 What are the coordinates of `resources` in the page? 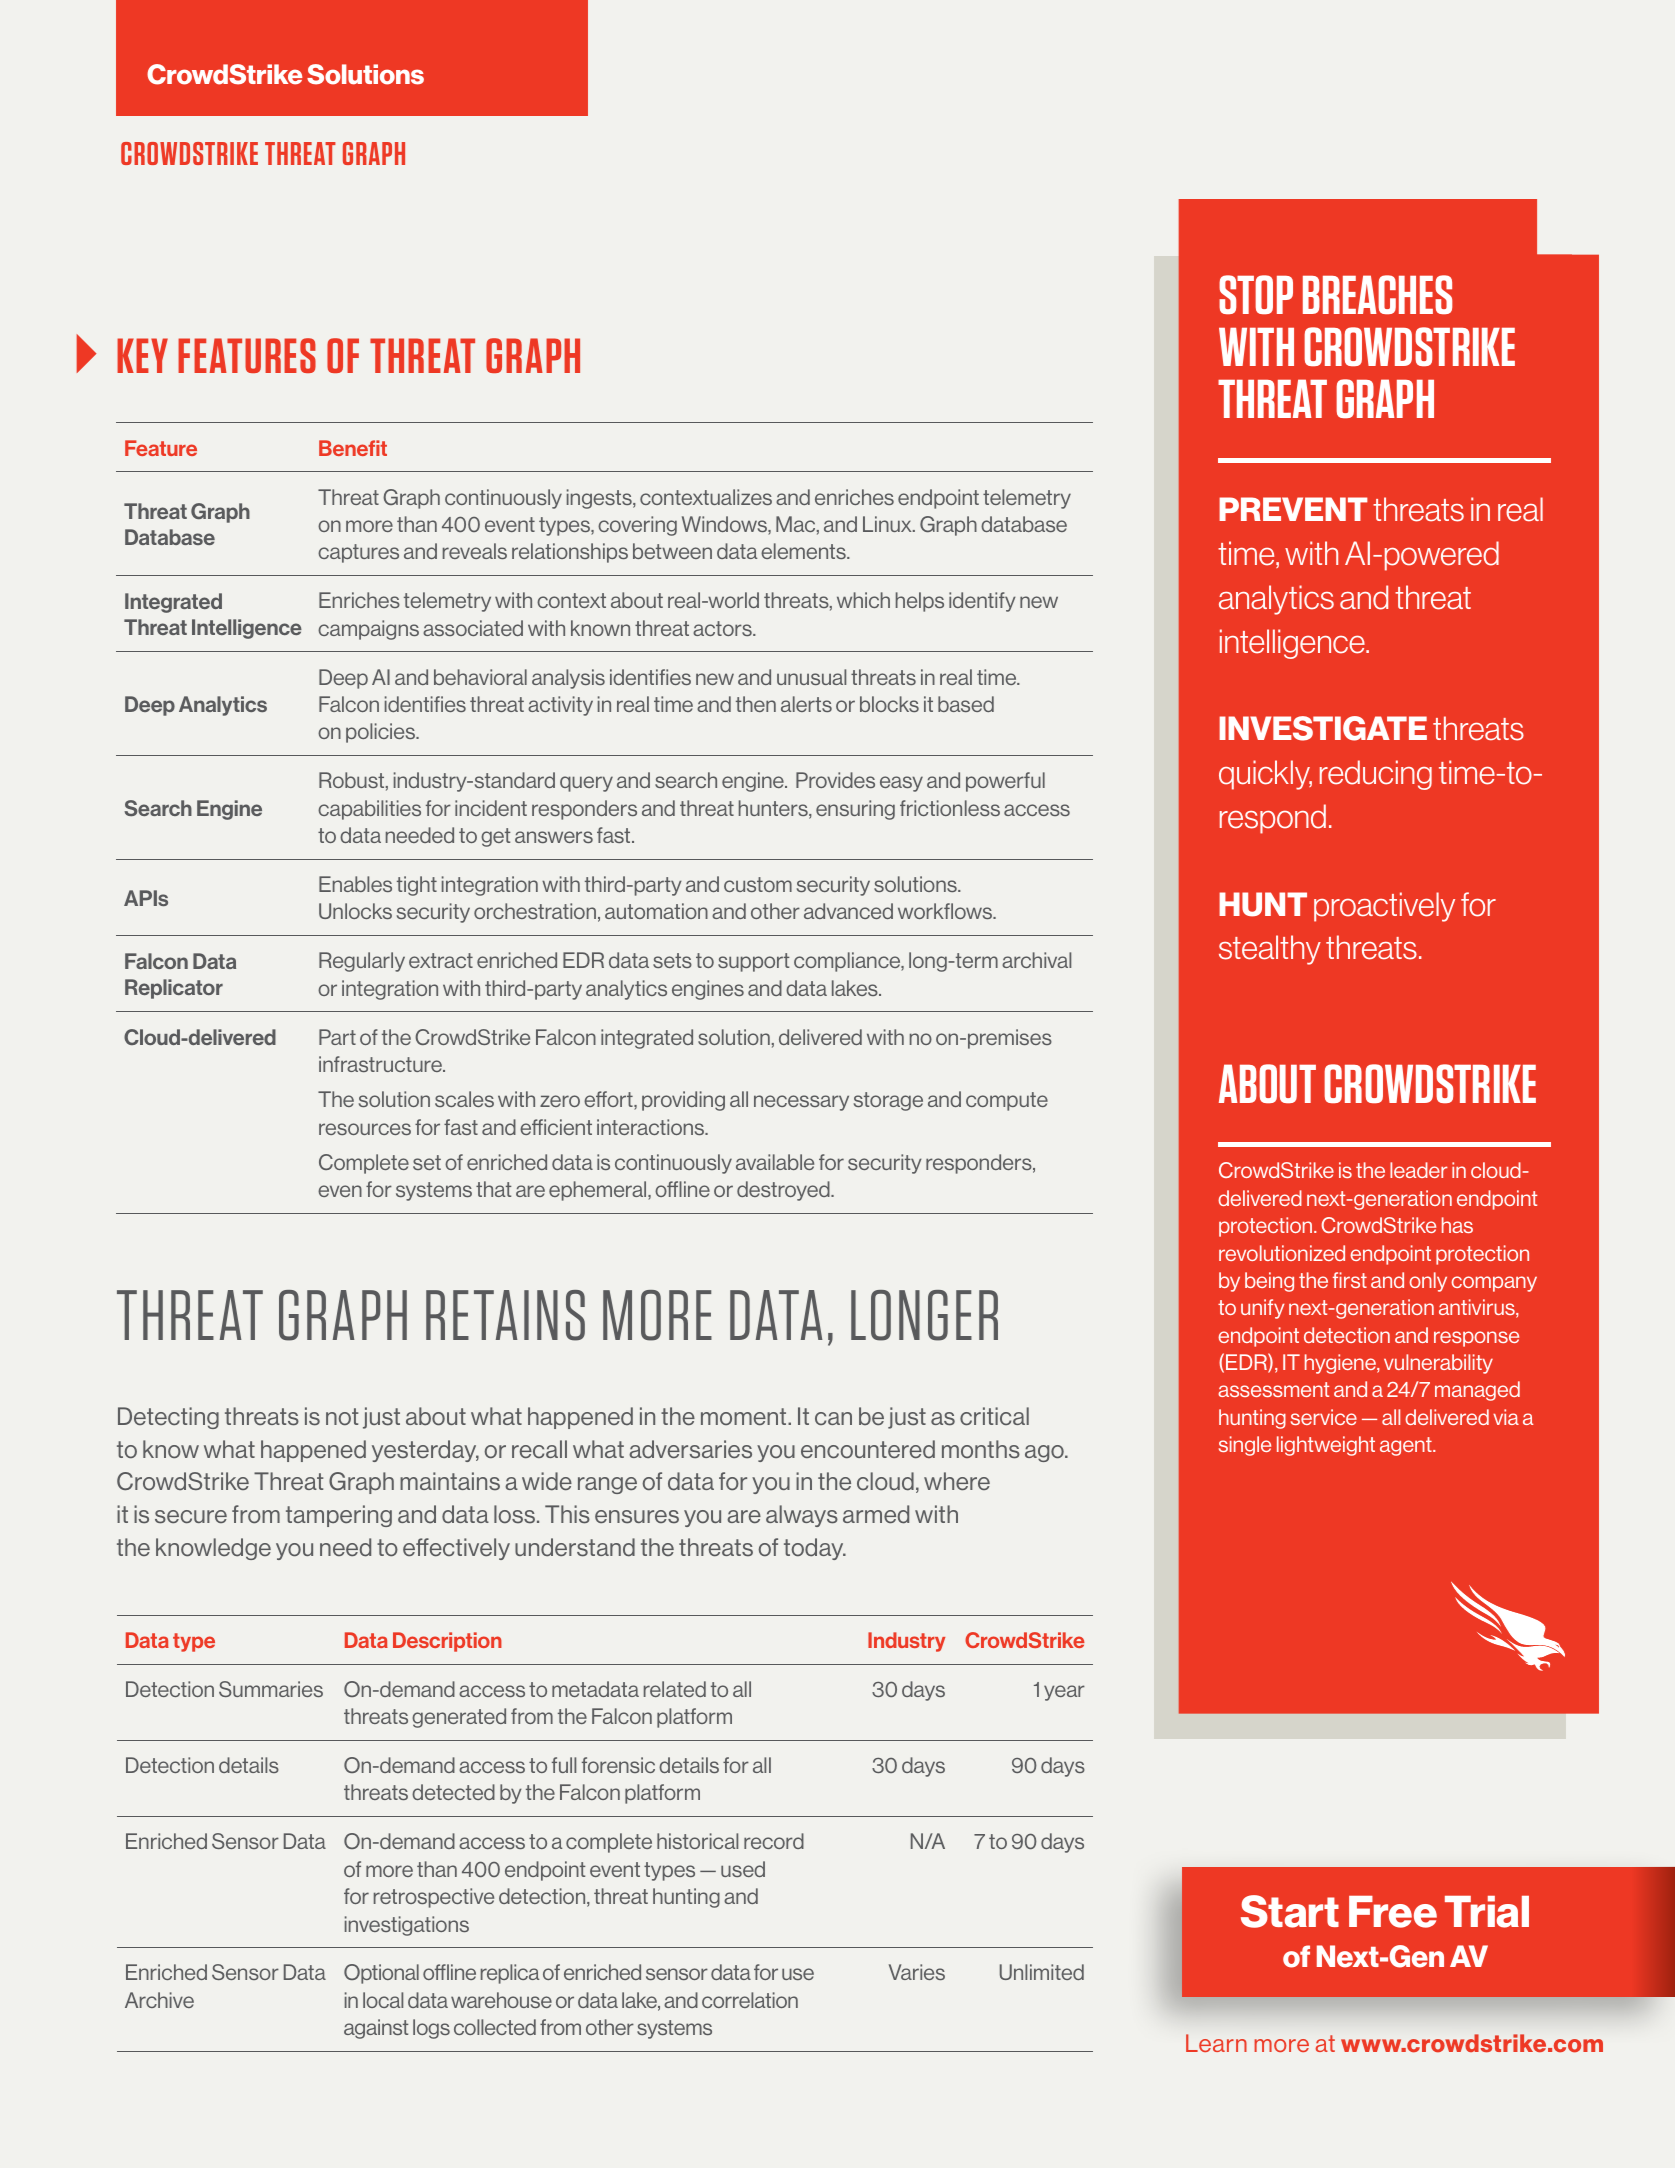 It's located at (365, 1129).
